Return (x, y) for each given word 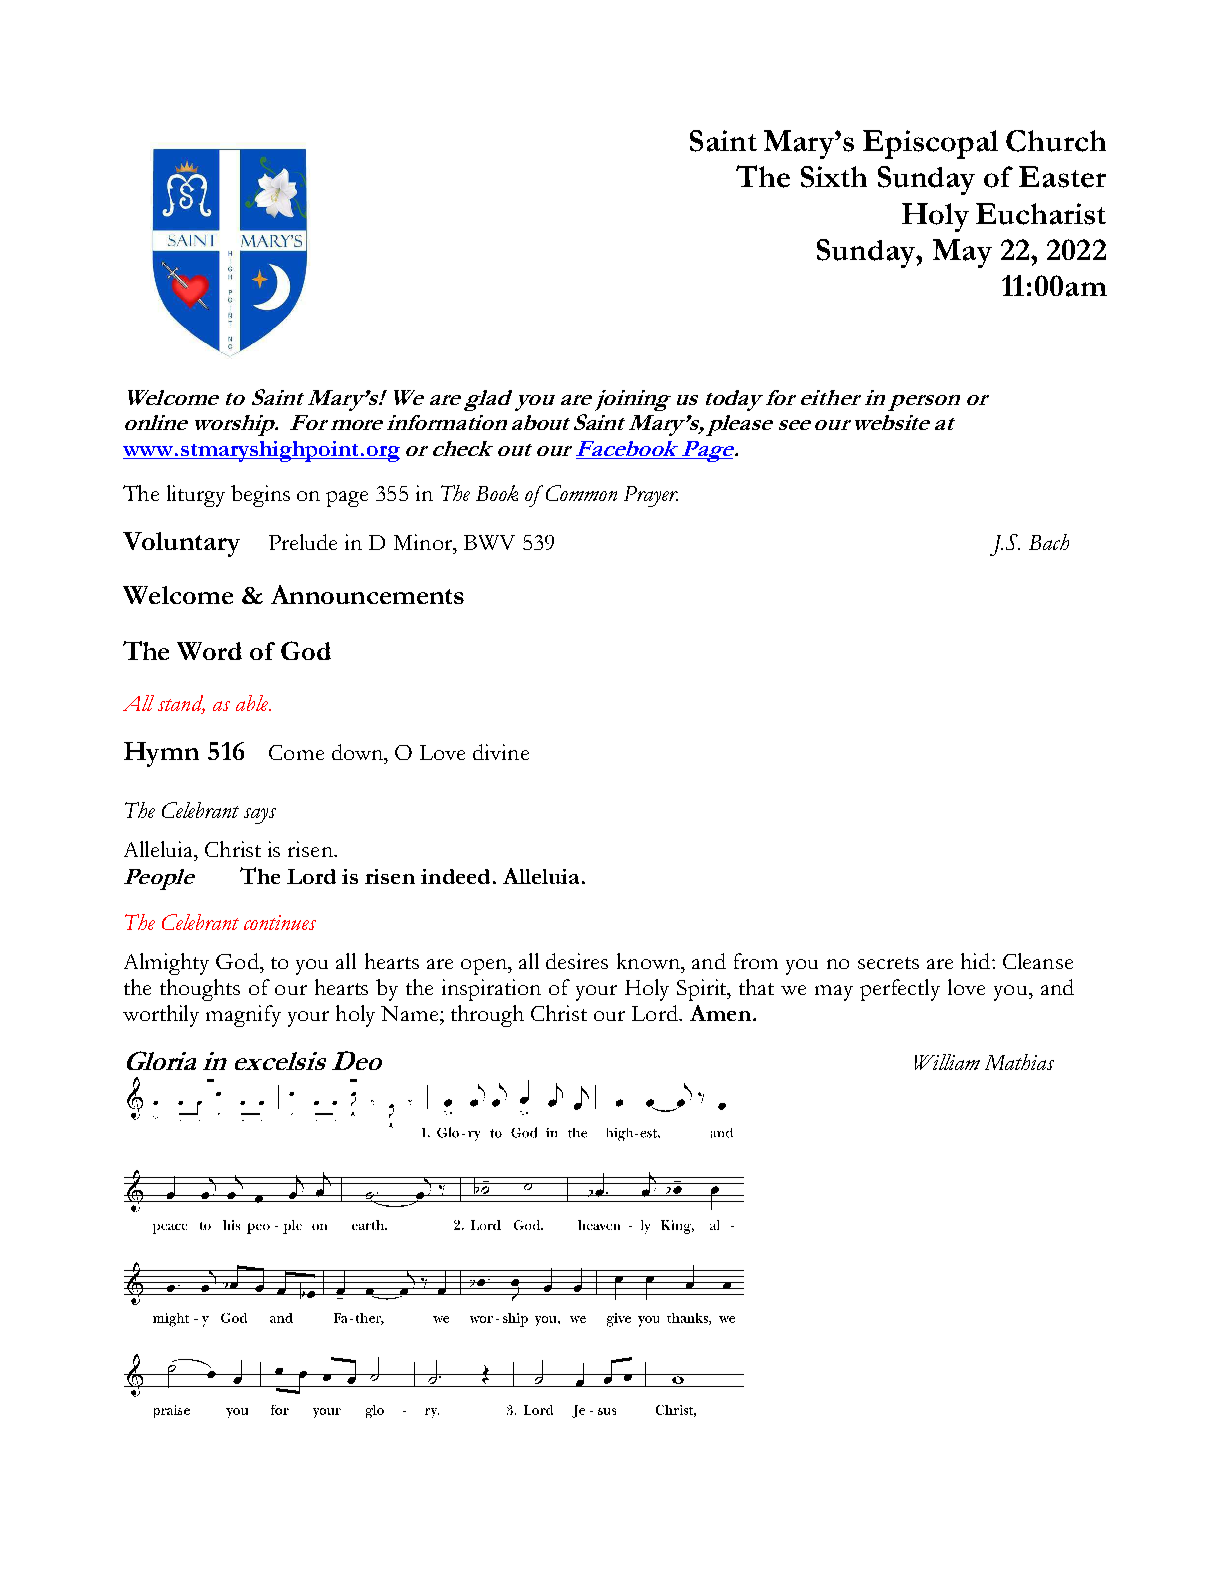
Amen (720, 1013)
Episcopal (930, 144)
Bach (1049, 542)
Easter (1062, 177)
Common (581, 493)
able (253, 703)
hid (977, 961)
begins (260, 496)
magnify (243, 1016)
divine (501, 752)
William (947, 1062)
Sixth (834, 177)
